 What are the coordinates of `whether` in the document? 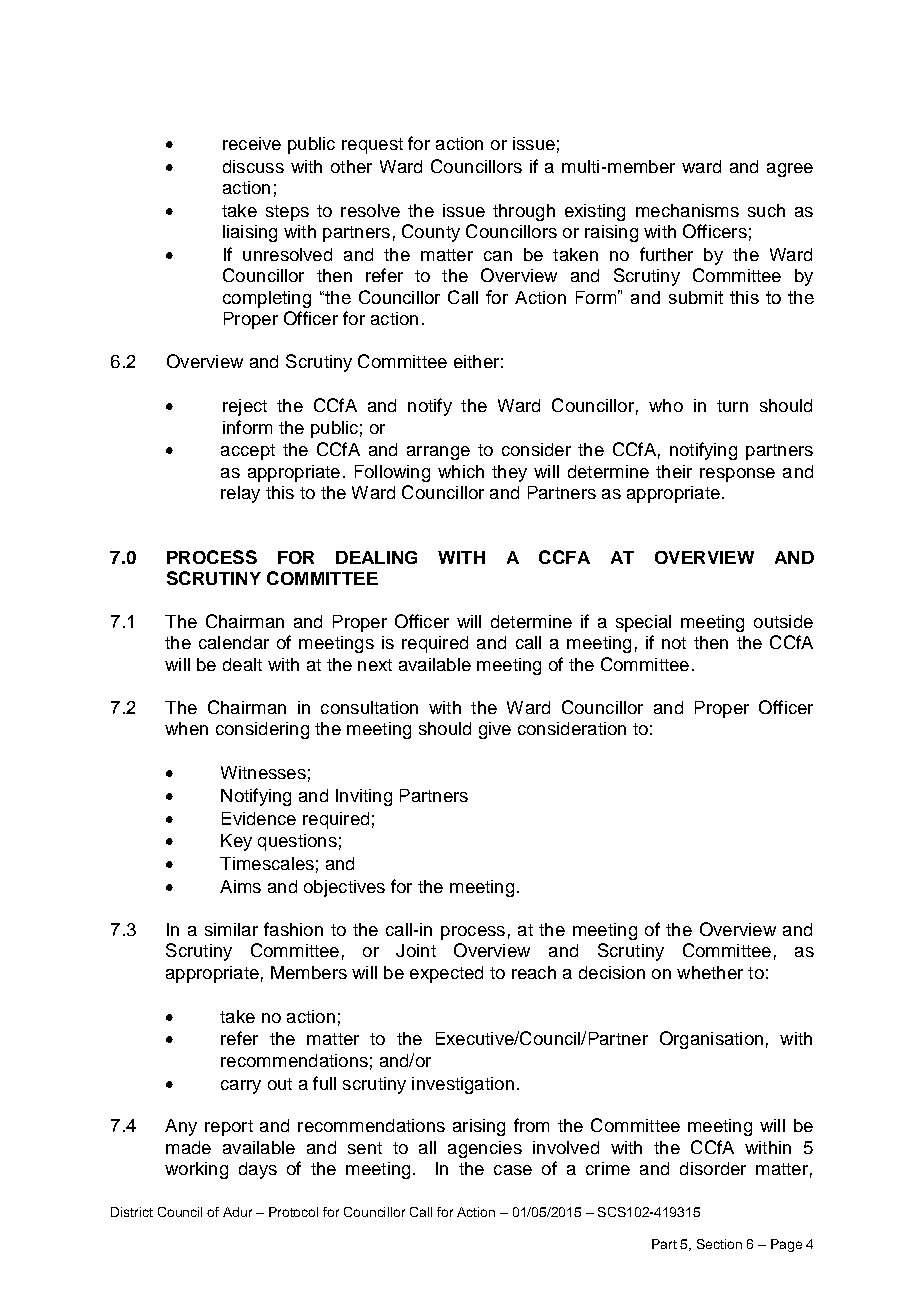 It's located at (710, 972).
